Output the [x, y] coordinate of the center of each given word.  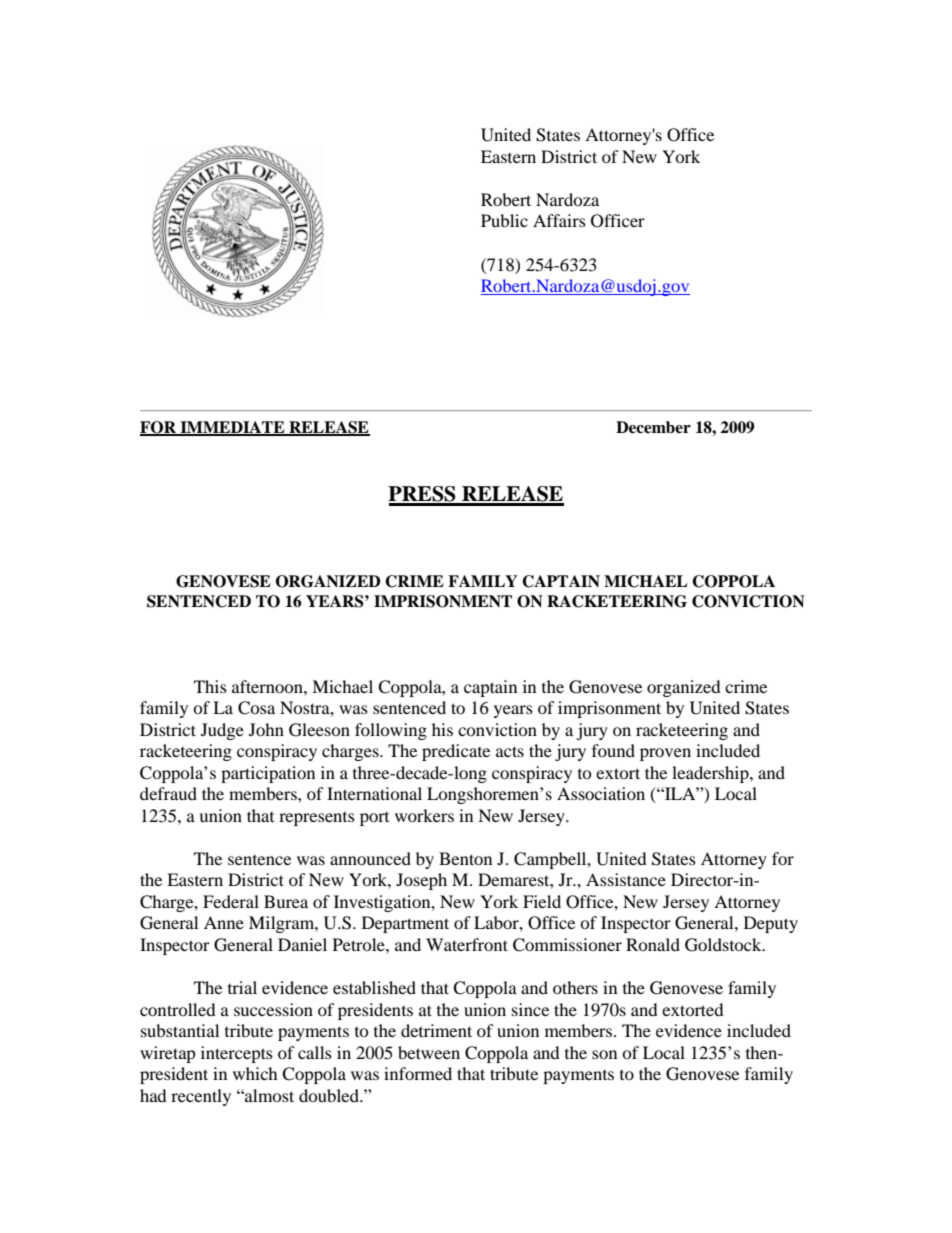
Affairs [559, 220]
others [575, 987]
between [429, 1052]
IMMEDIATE [232, 428]
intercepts [237, 1054]
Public [504, 220]
